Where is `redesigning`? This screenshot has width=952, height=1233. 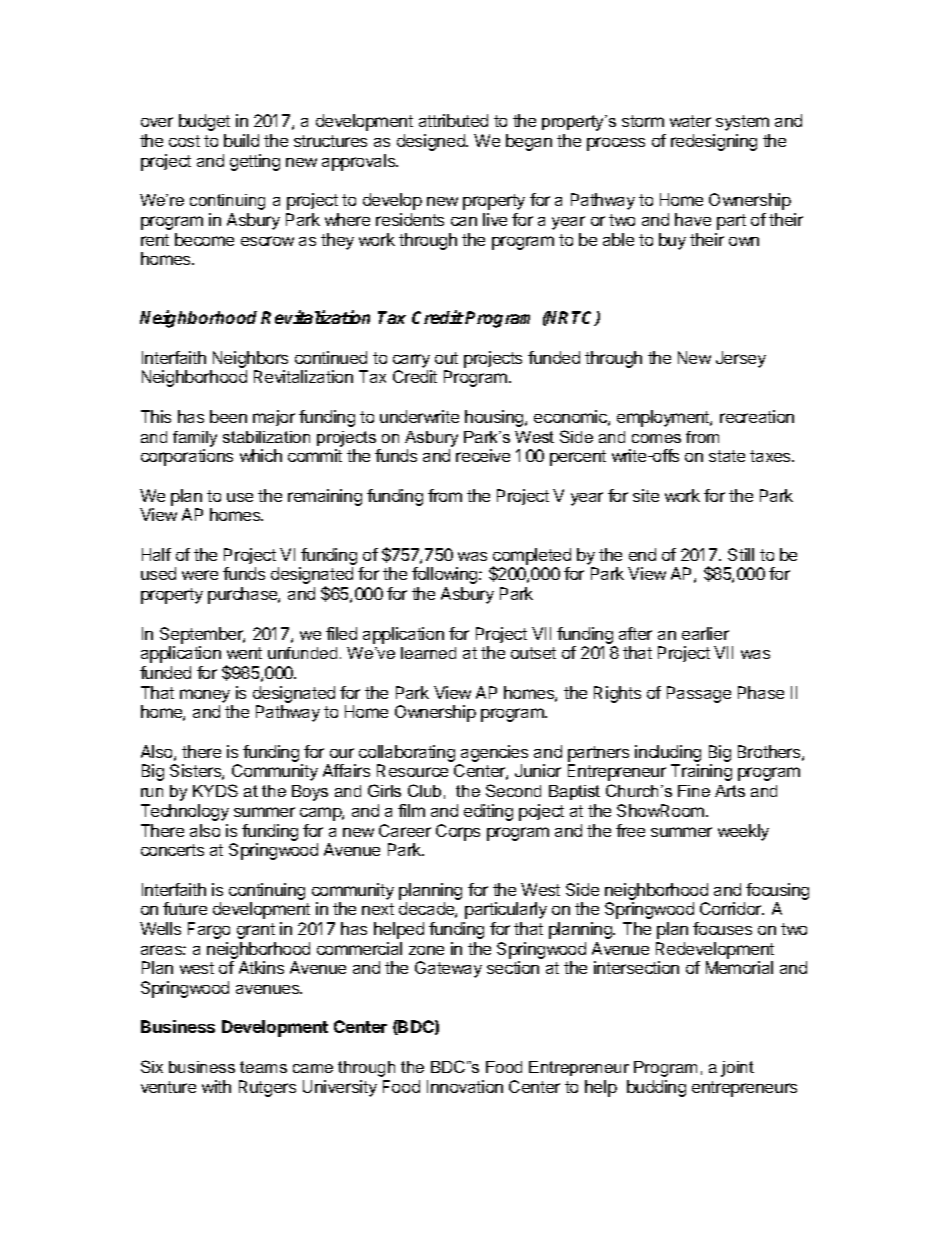
redesigning is located at coordinates (714, 142).
